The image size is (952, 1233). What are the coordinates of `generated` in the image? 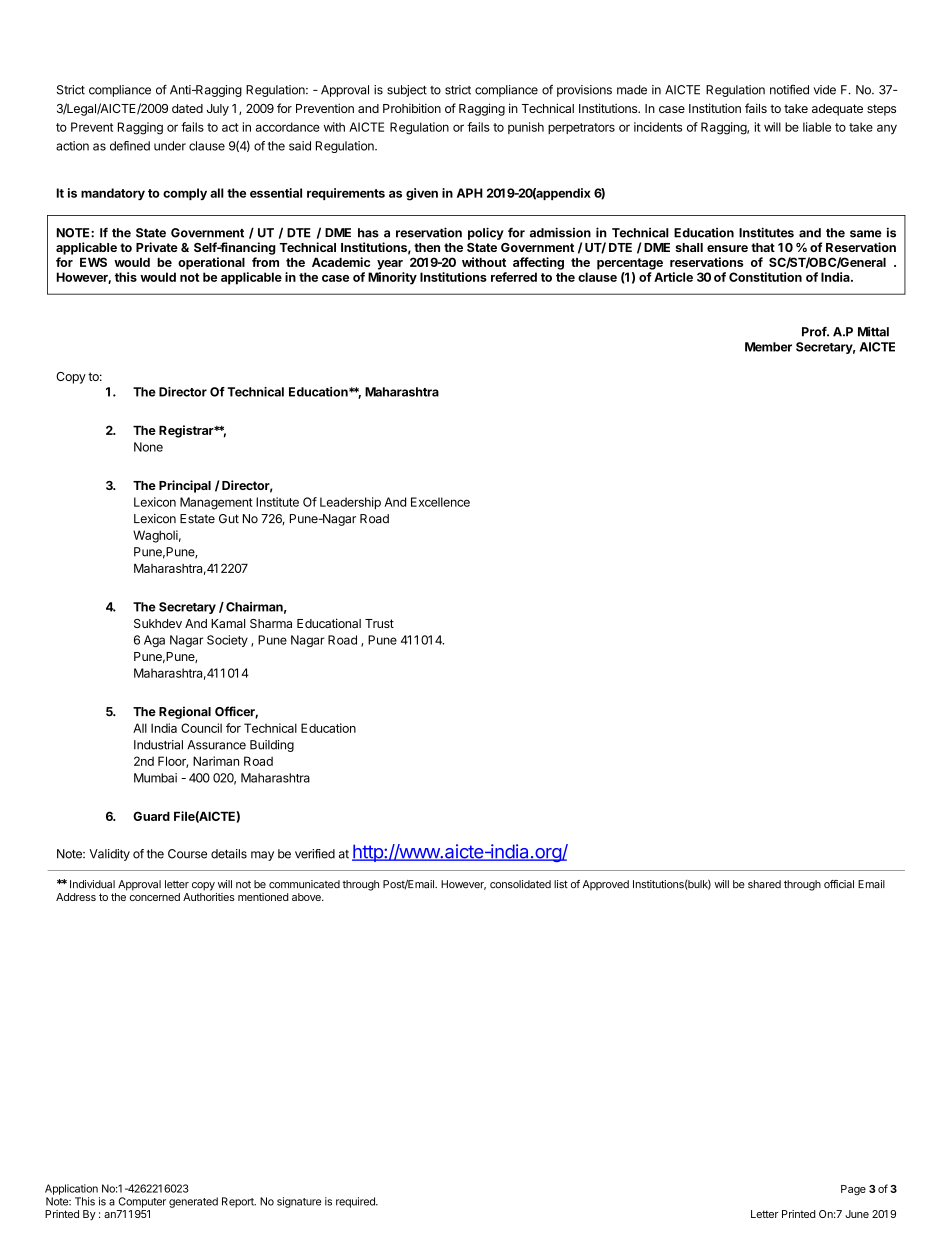 It's located at (193, 1202).
